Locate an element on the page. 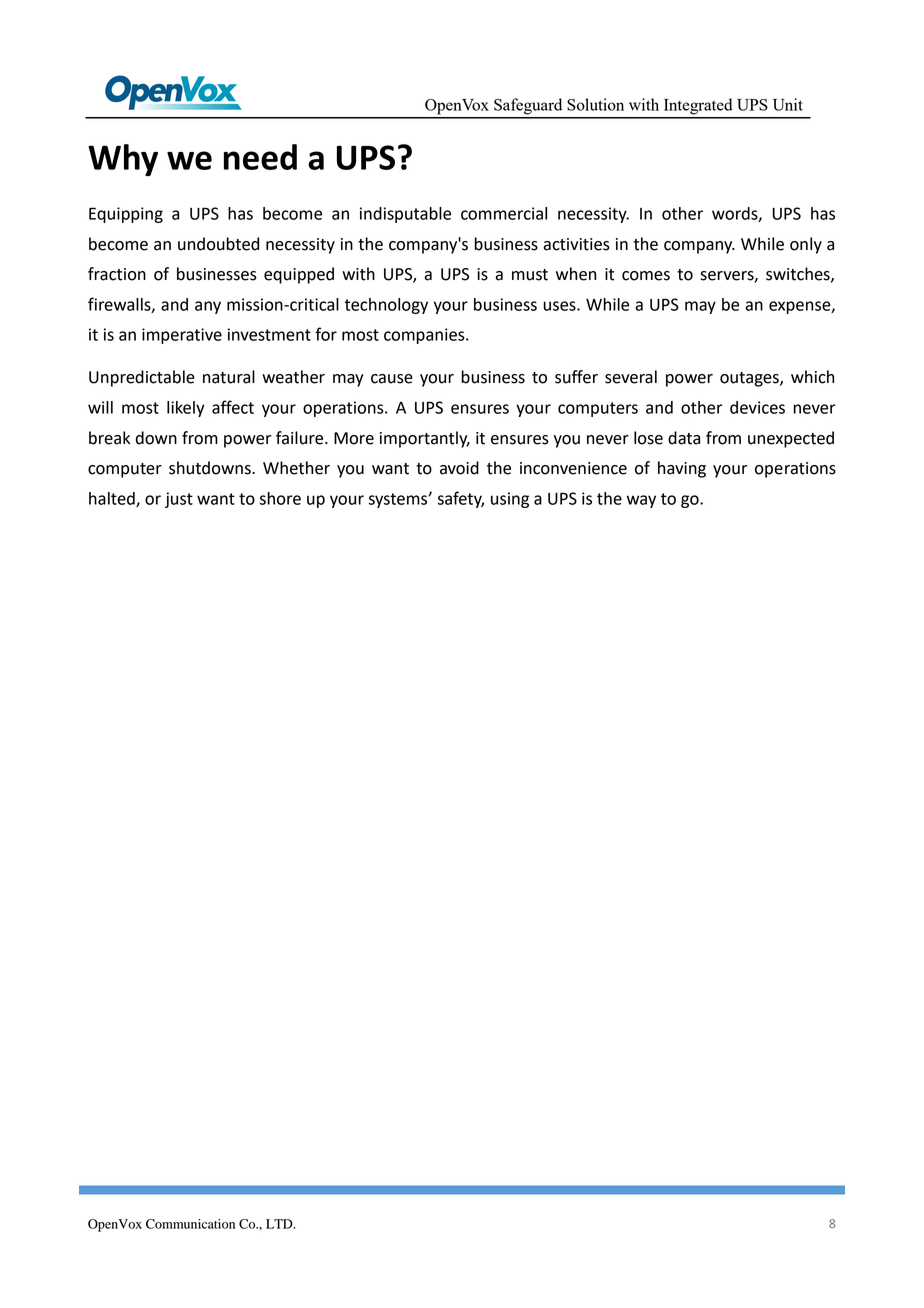 This document has height=1308, width=924. Why is located at coordinates (123, 160).
